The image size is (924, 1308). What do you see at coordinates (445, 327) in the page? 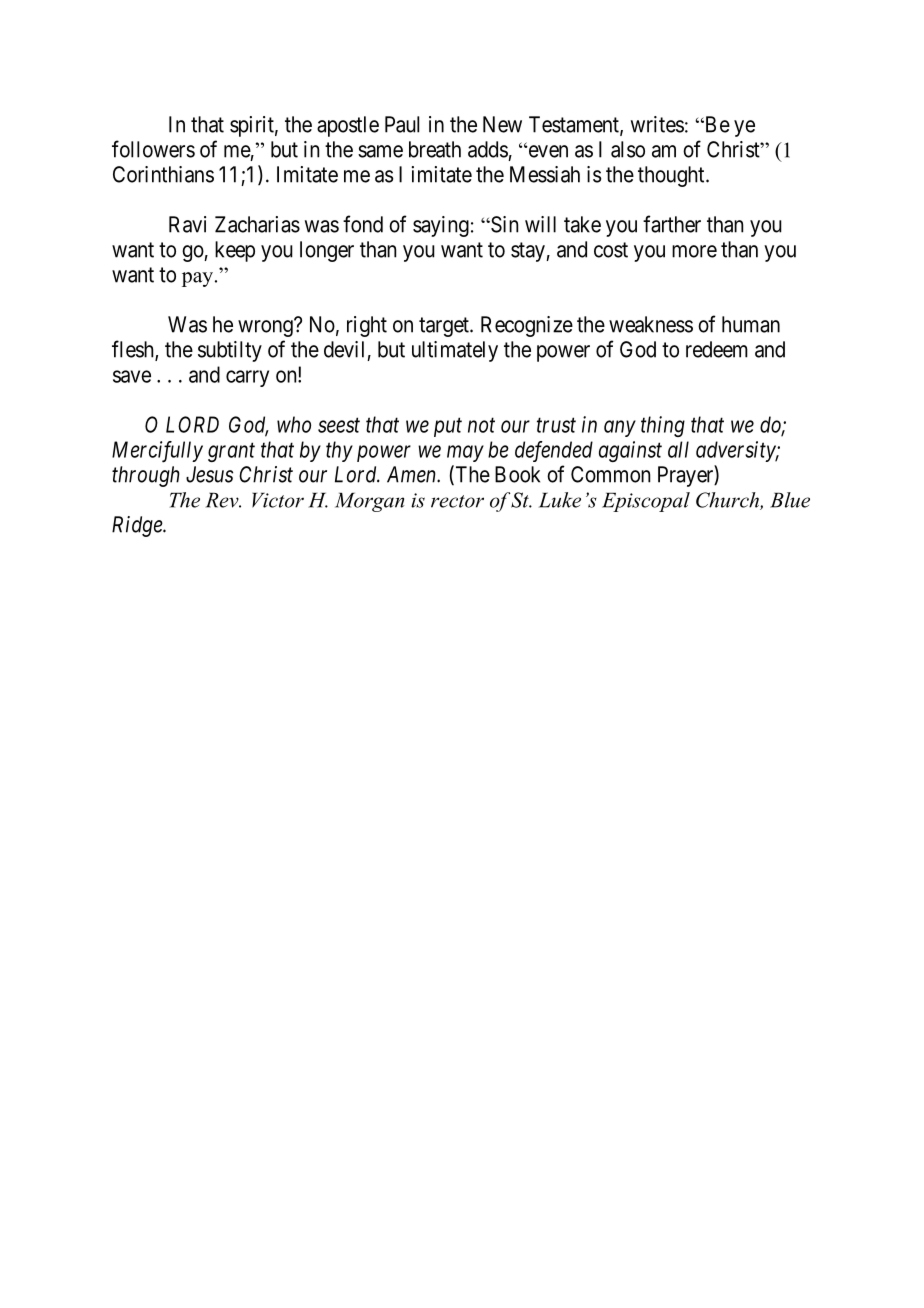
I see `target` at bounding box center [445, 327].
